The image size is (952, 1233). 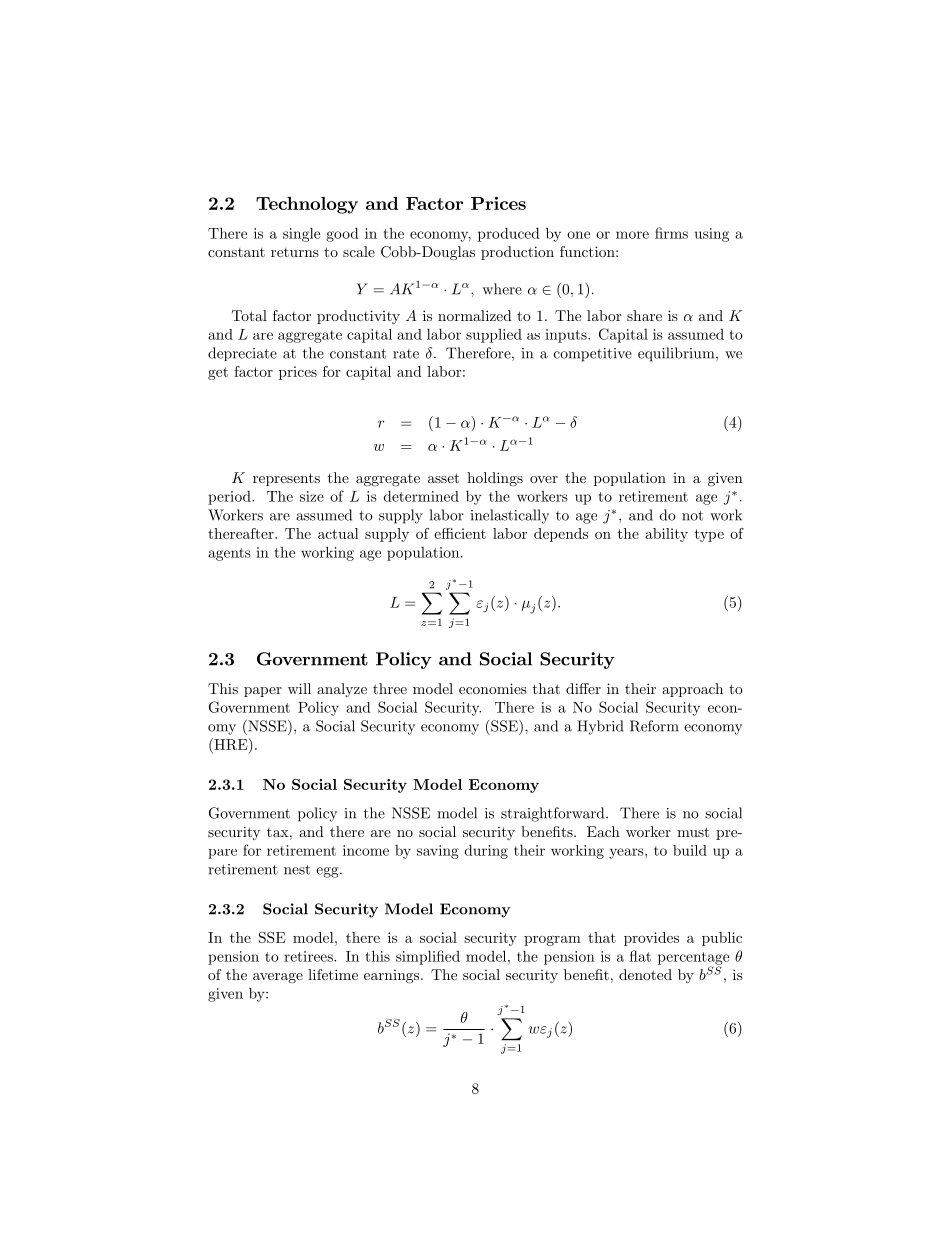 What do you see at coordinates (443, 478) in the page?
I see `asset` at bounding box center [443, 478].
